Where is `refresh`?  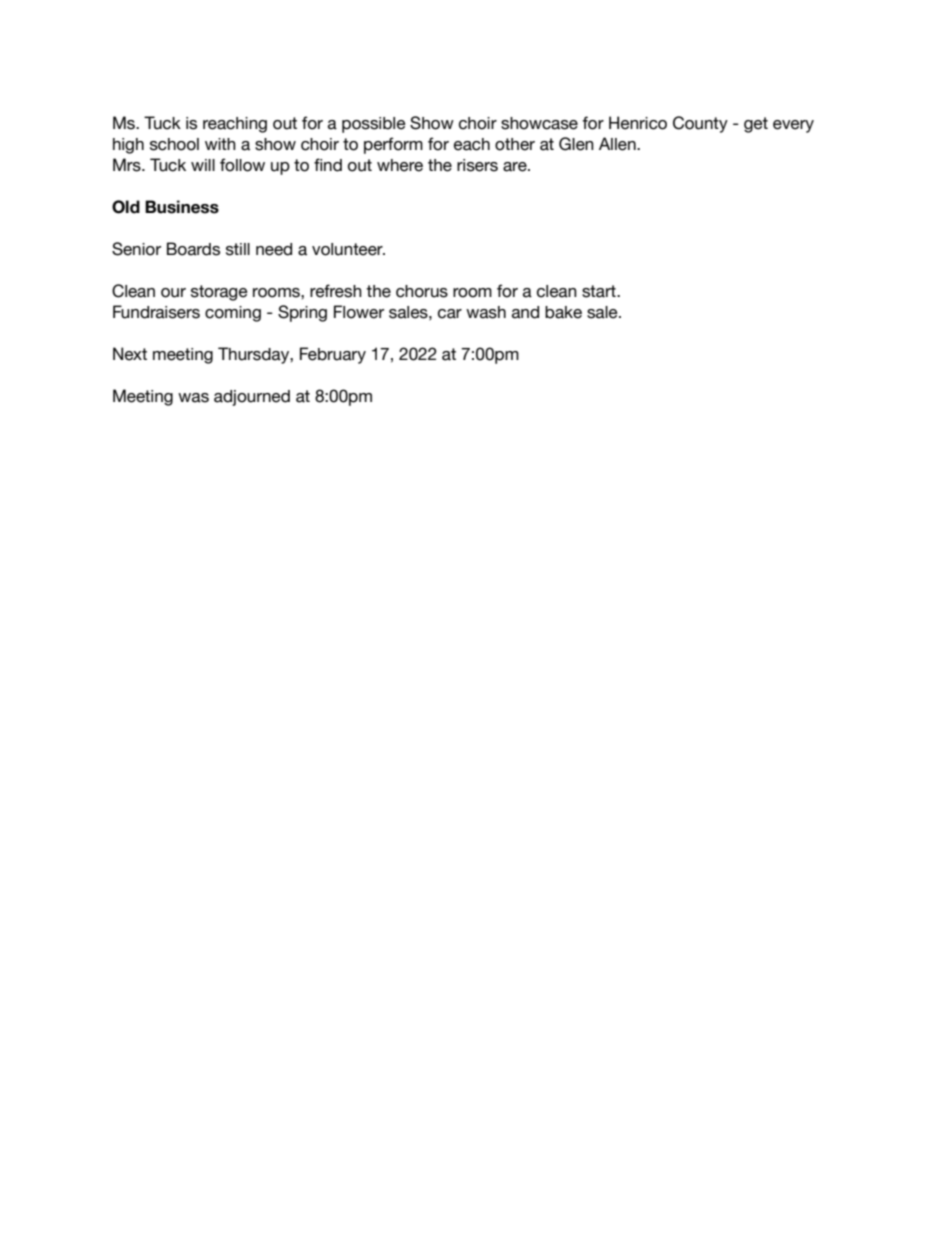 refresh is located at coordinates (336, 291).
